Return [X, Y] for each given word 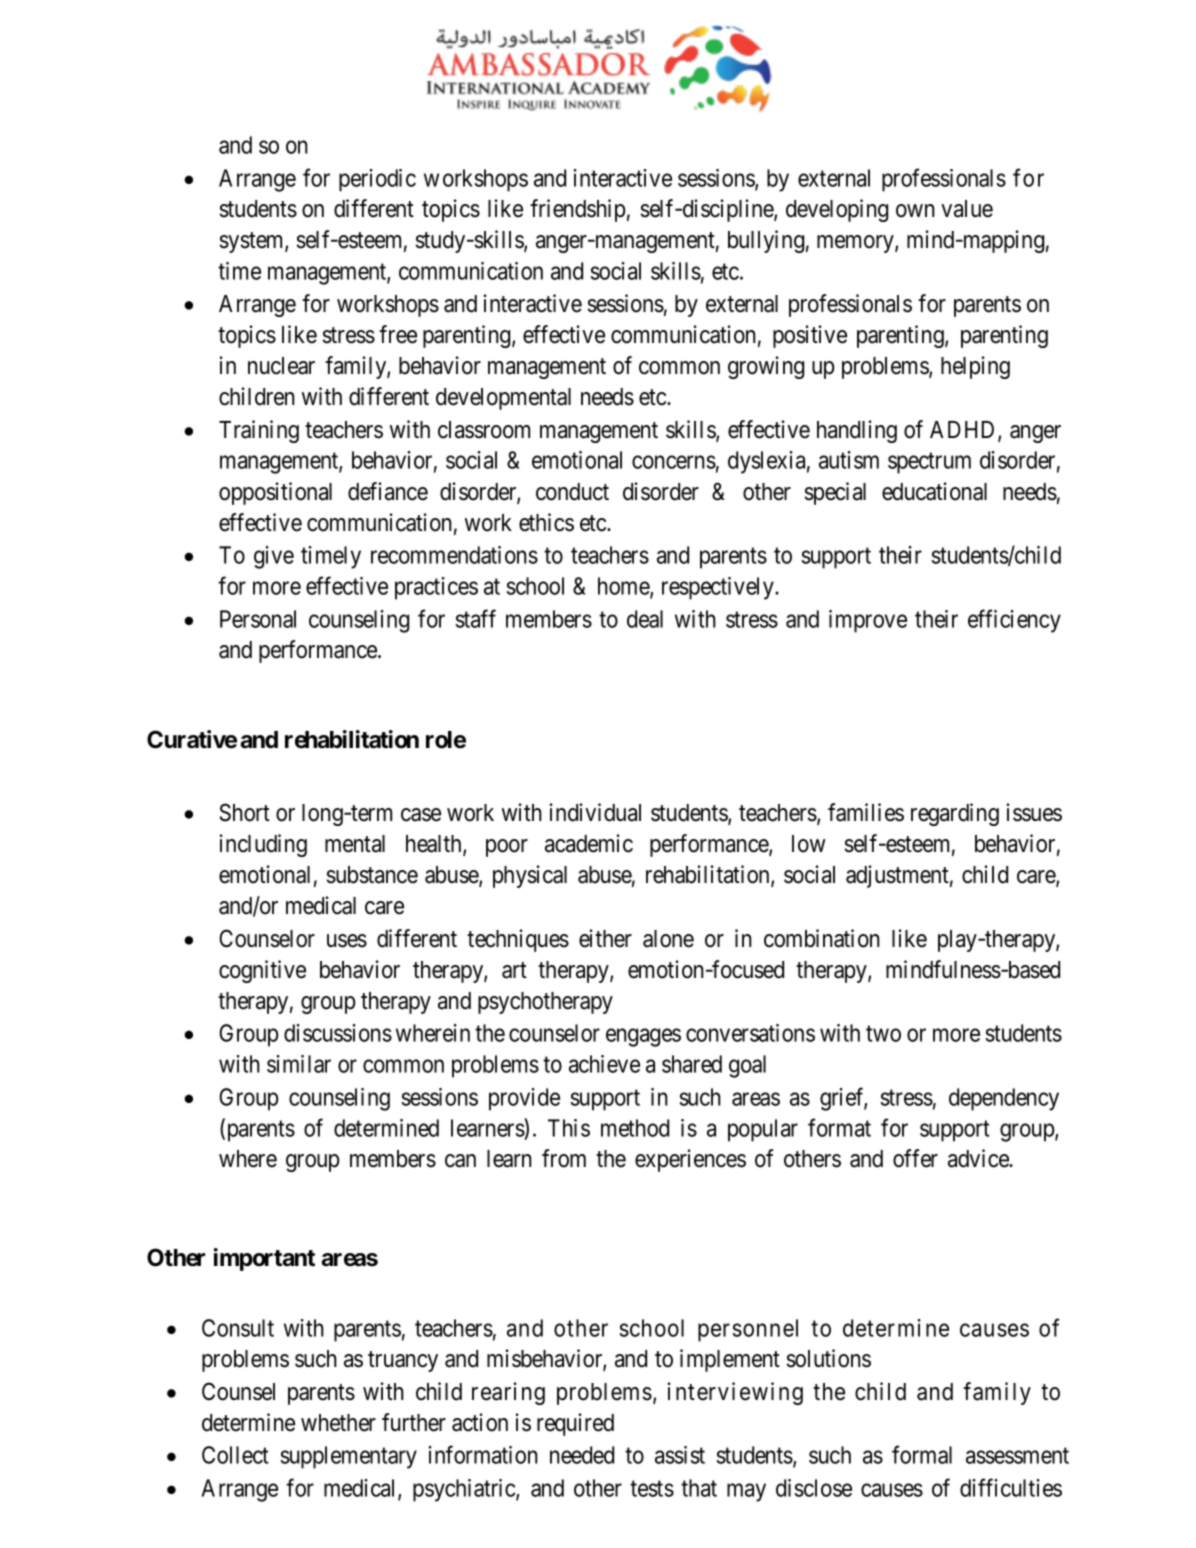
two [883, 1034]
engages [643, 1038]
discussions [338, 1033]
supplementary [348, 1457]
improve [868, 621]
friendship [577, 210]
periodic [377, 180]
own [915, 211]
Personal [258, 619]
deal [645, 619]
